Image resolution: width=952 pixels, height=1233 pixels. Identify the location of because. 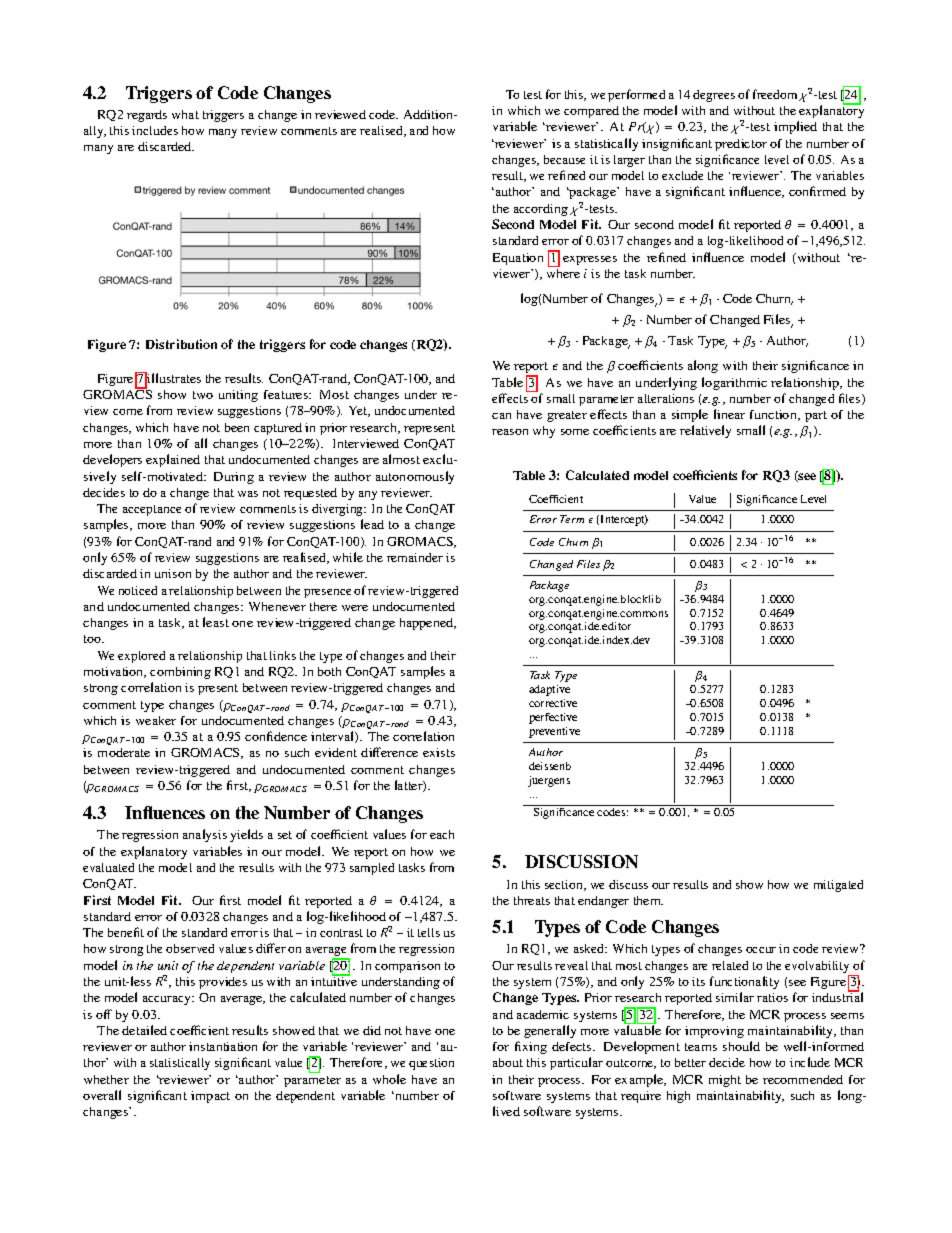
(564, 159).
